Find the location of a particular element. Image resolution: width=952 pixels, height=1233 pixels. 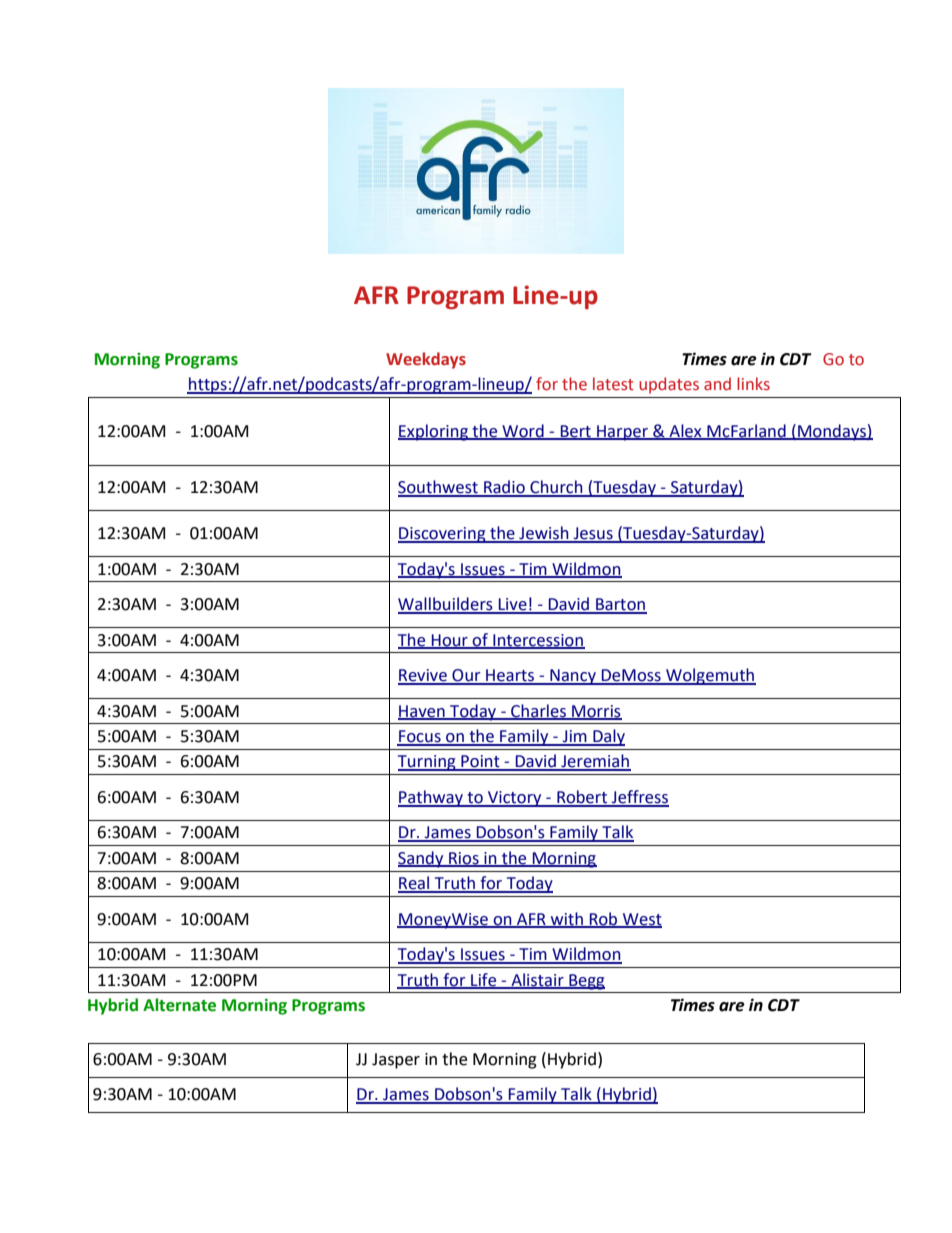

with is located at coordinates (566, 919).
